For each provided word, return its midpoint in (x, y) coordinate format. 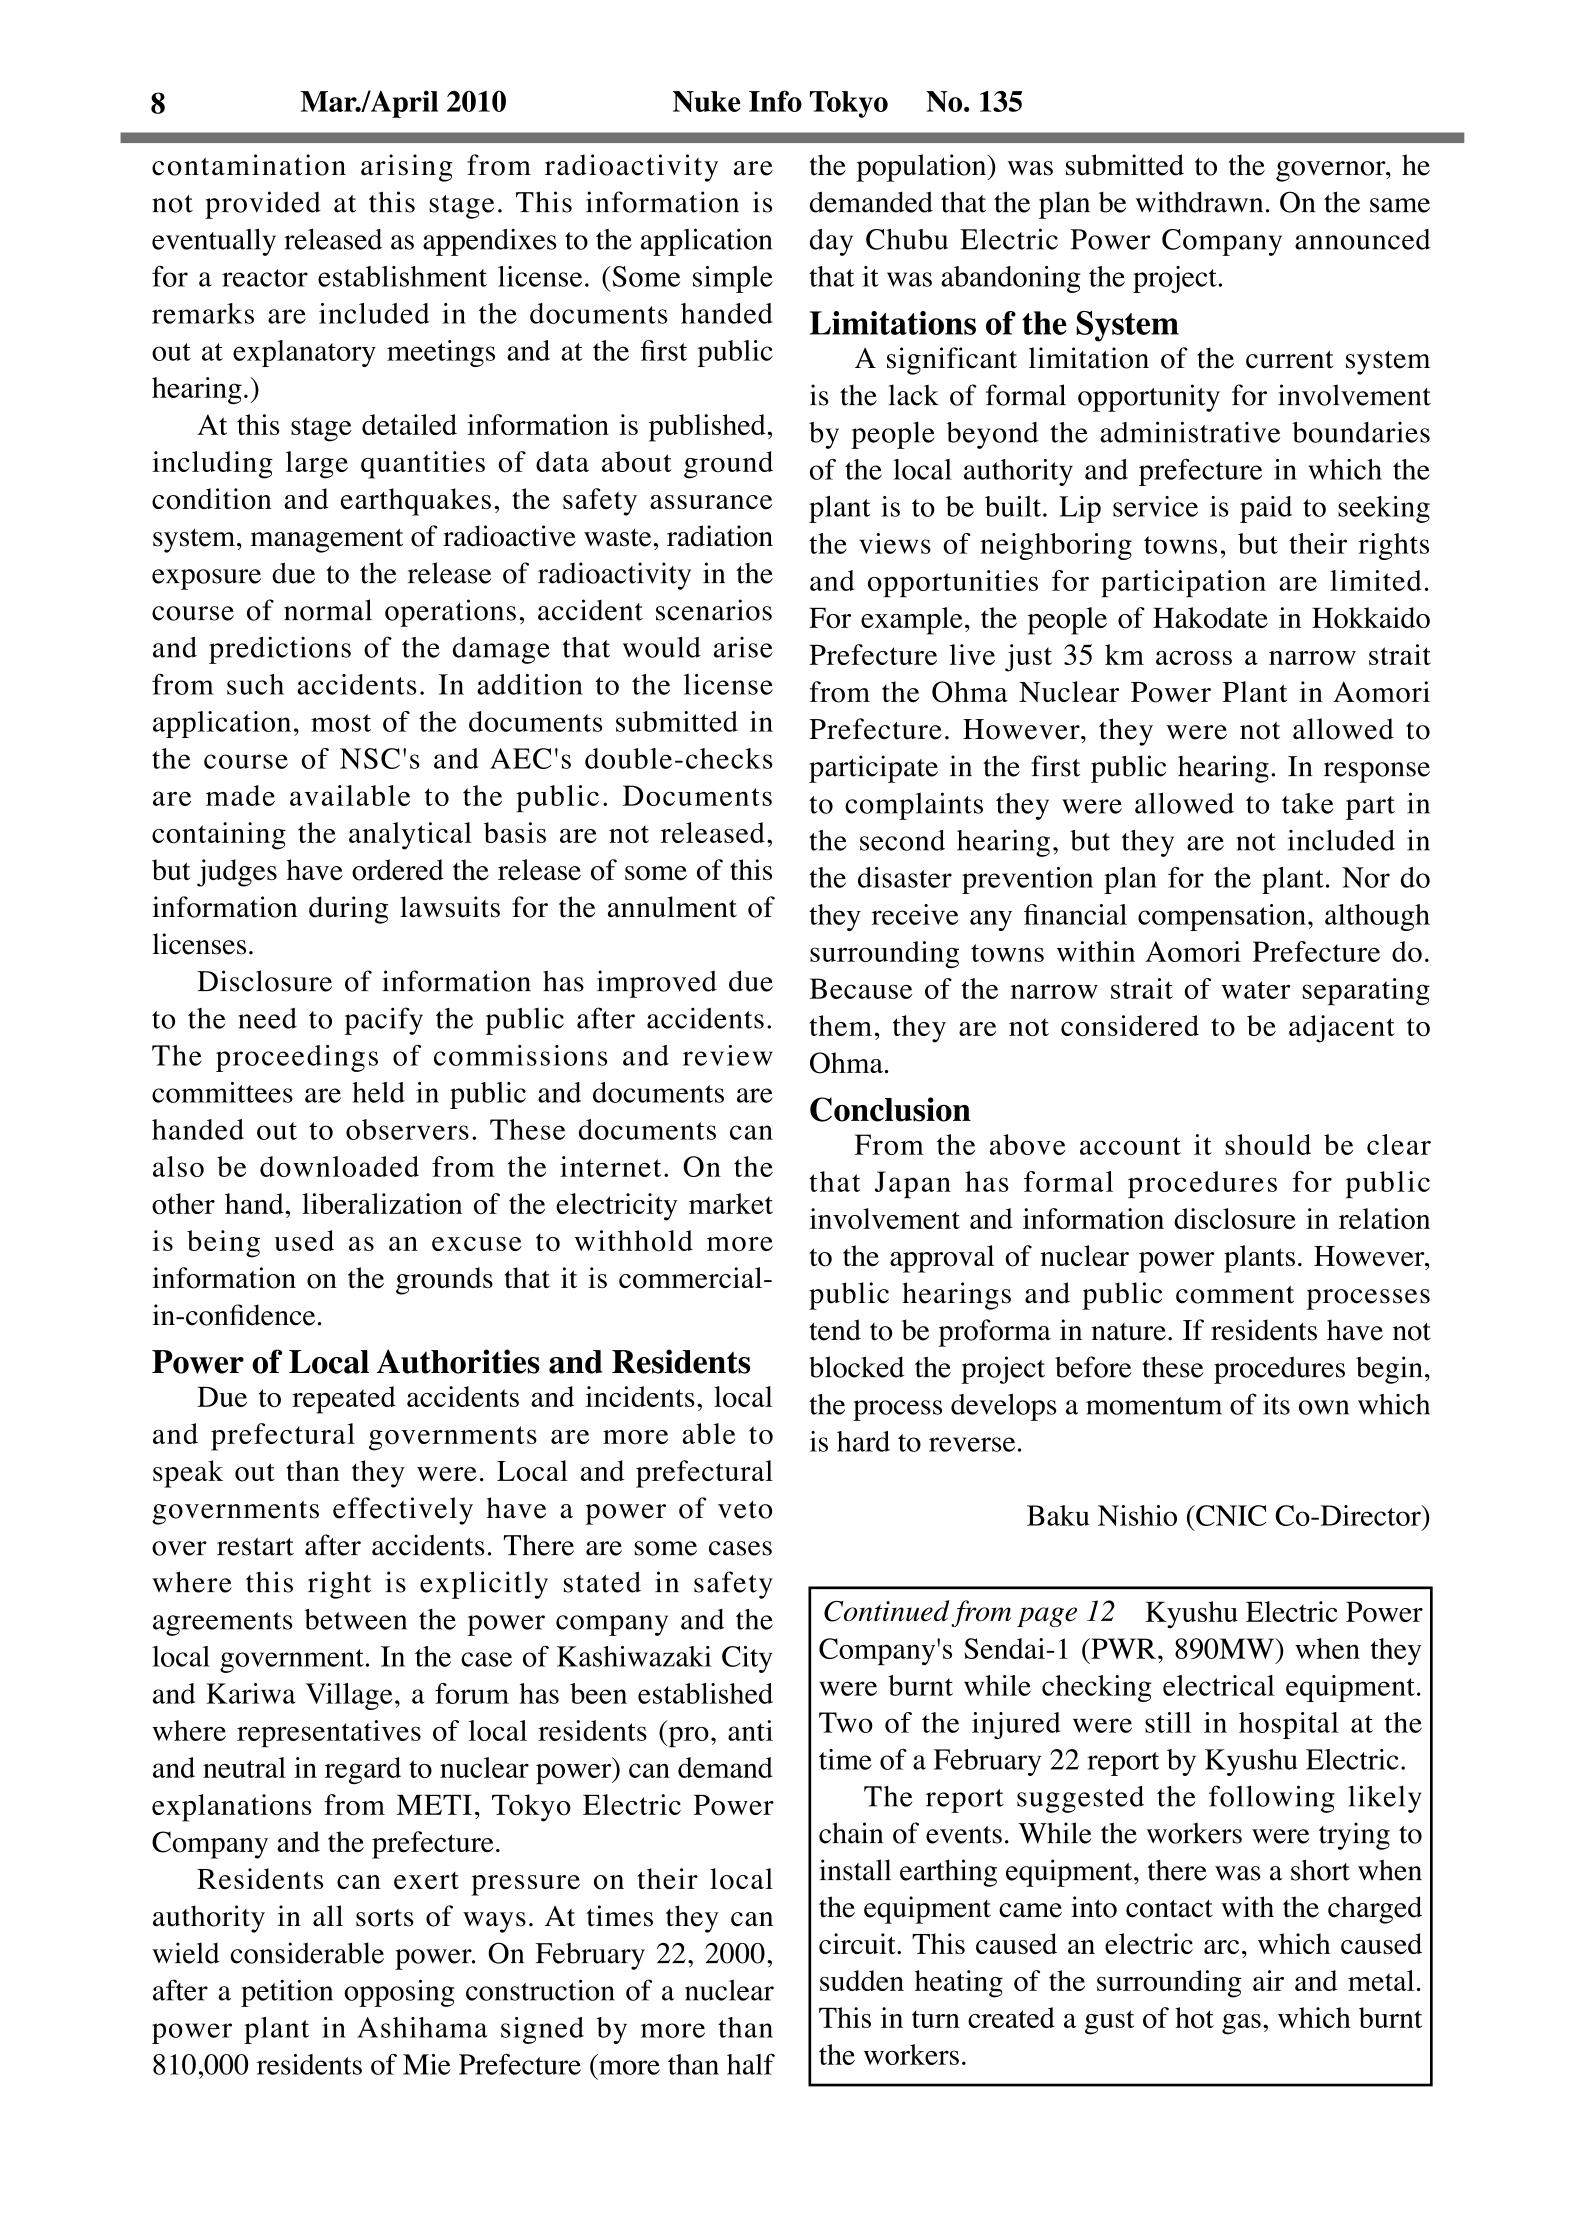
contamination (249, 165)
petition (287, 1993)
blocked (856, 1367)
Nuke (707, 101)
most (341, 723)
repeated (344, 1400)
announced (1363, 239)
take (1307, 803)
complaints (914, 806)
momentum (1154, 1406)
